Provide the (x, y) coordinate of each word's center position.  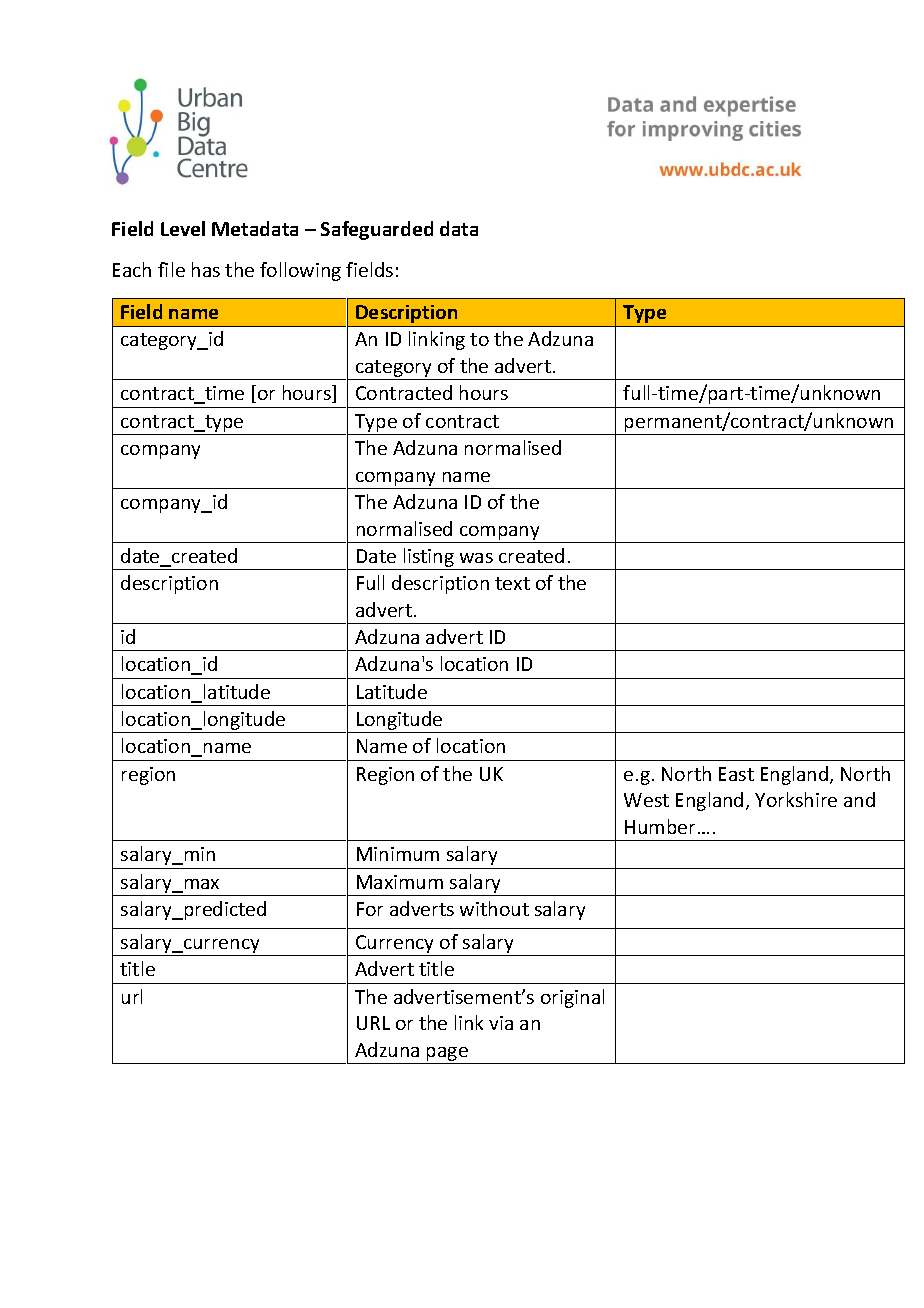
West (646, 800)
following (300, 271)
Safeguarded (377, 230)
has (206, 269)
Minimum (398, 854)
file (171, 269)
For (370, 909)
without (494, 908)
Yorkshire (796, 799)
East (736, 774)
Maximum (400, 882)
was (476, 558)
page (448, 1055)
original (572, 998)
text (512, 583)
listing (428, 559)
